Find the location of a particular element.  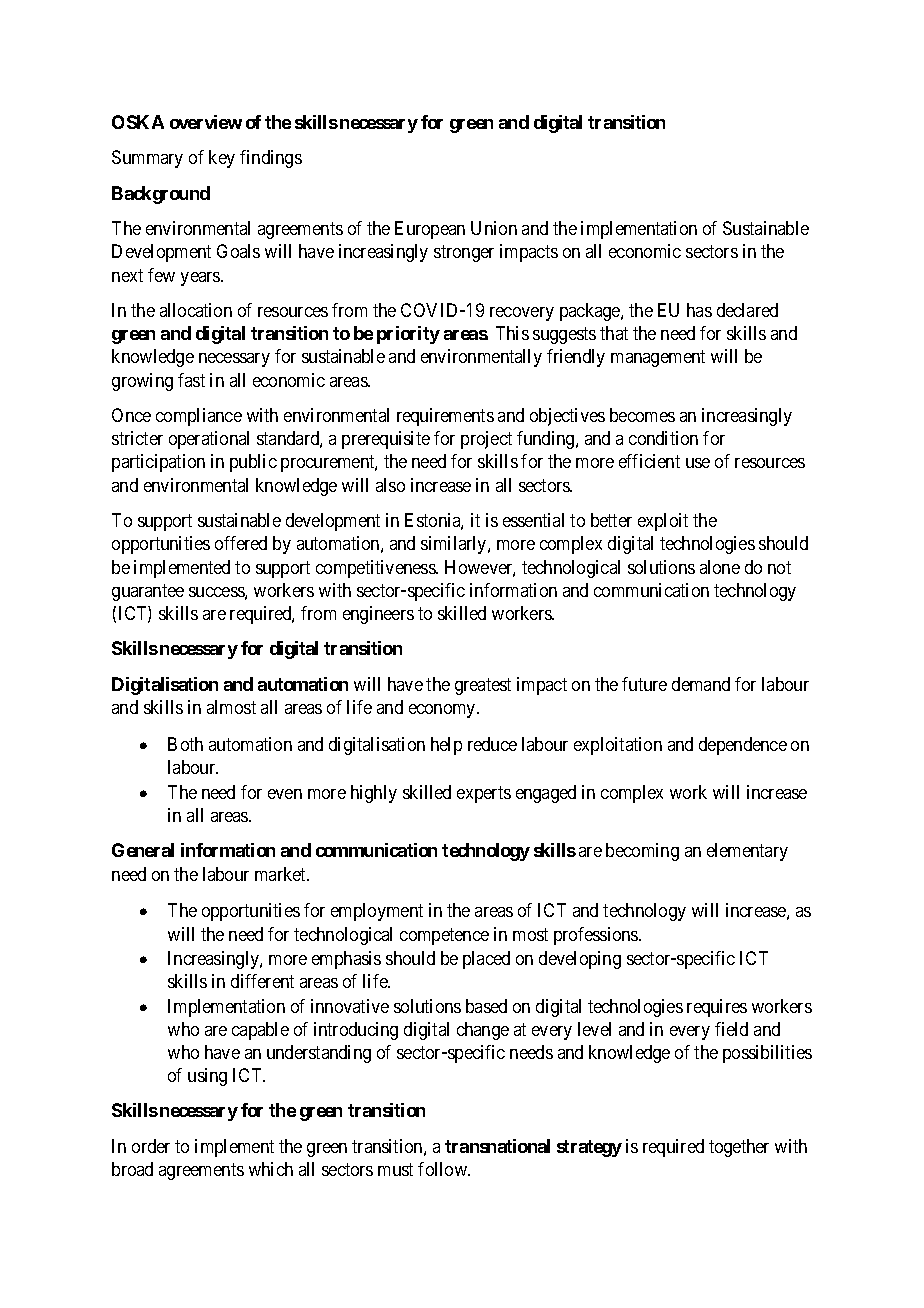

declared is located at coordinates (747, 310).
